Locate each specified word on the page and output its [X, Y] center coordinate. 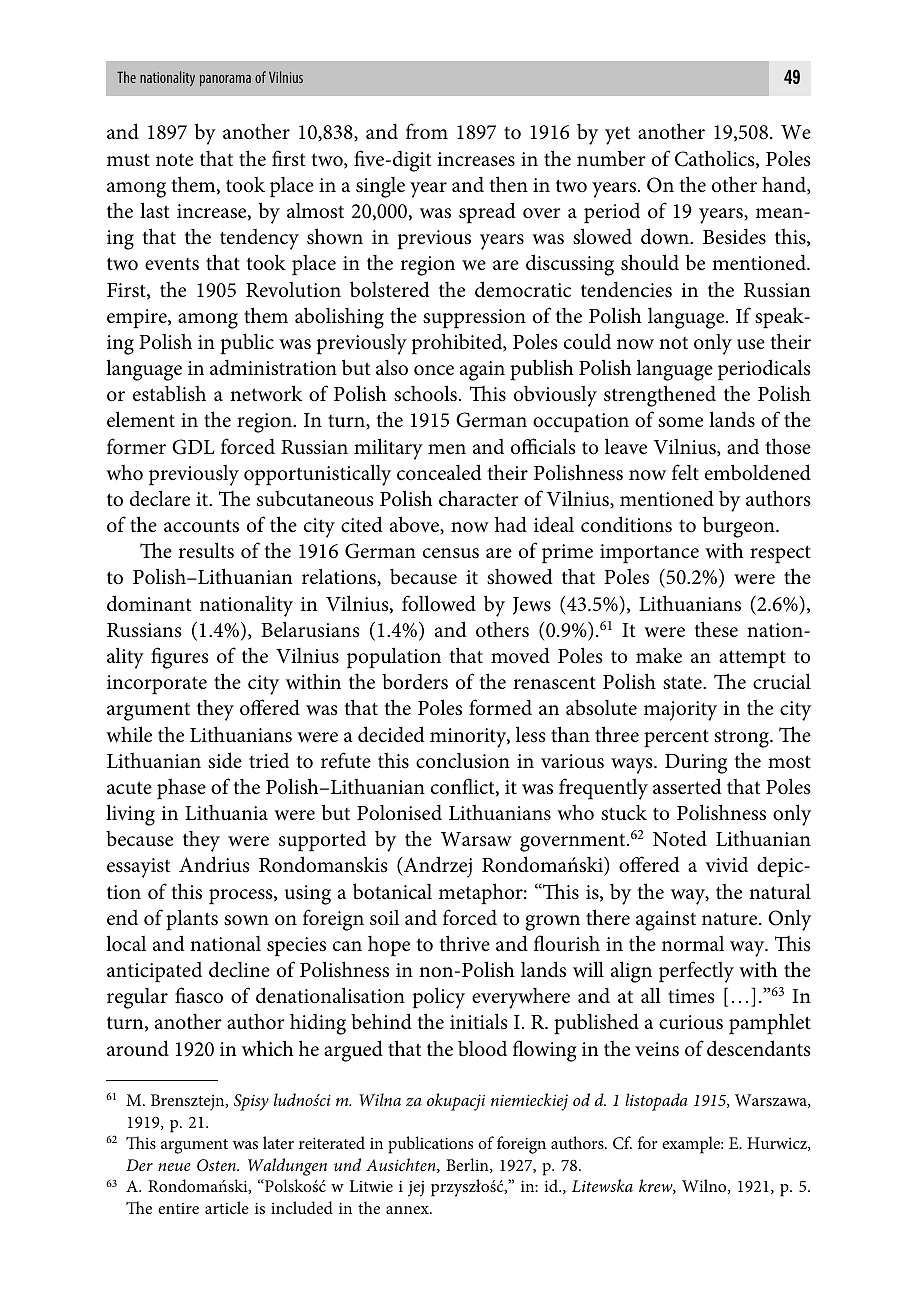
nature [731, 919]
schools [425, 393]
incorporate [157, 685]
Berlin [468, 1165]
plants [192, 920]
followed [439, 603]
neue [174, 1167]
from [427, 131]
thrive [464, 943]
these [716, 629]
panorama [225, 80]
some [680, 422]
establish [169, 393]
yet [617, 135]
